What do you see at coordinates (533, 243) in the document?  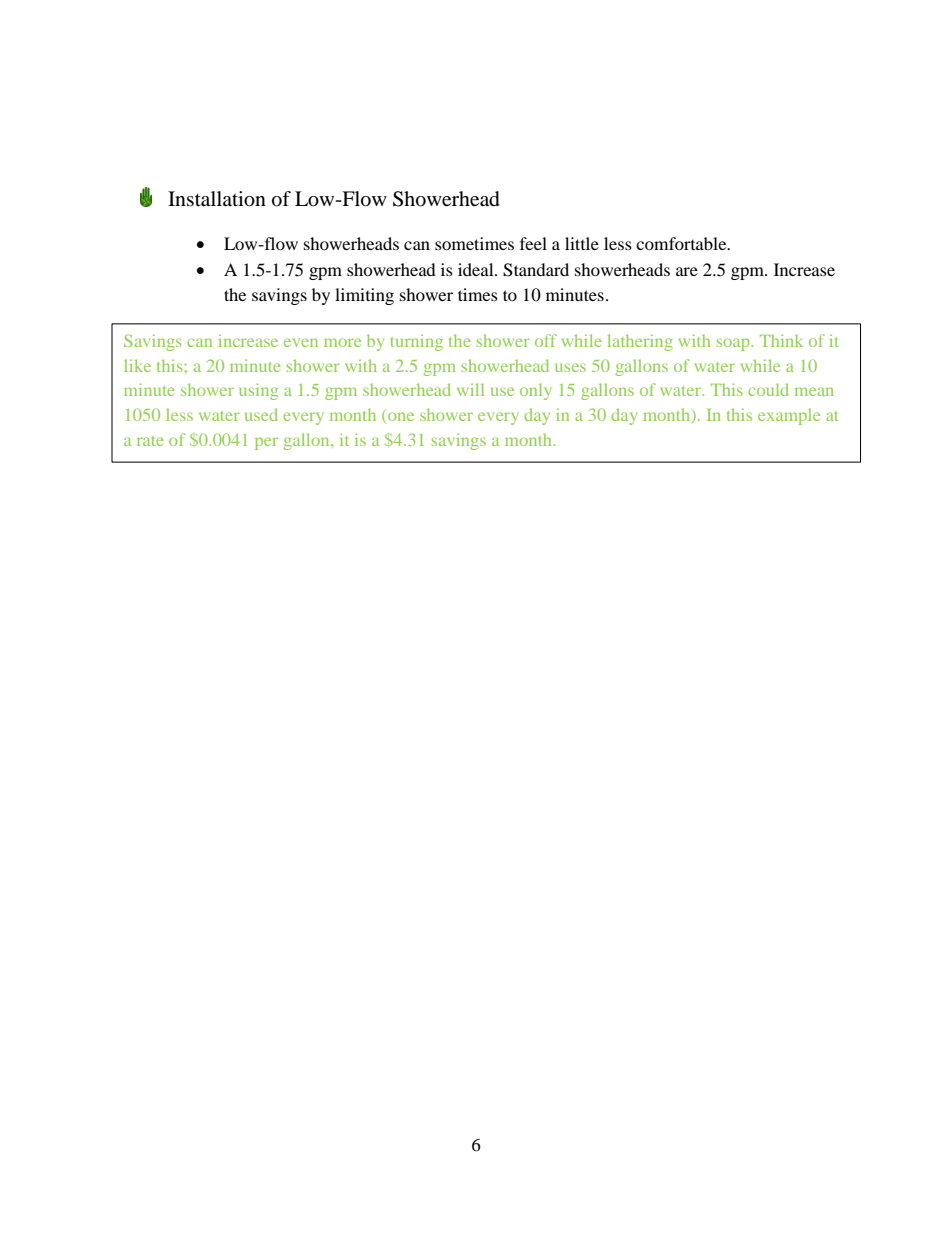 I see `feel` at bounding box center [533, 243].
